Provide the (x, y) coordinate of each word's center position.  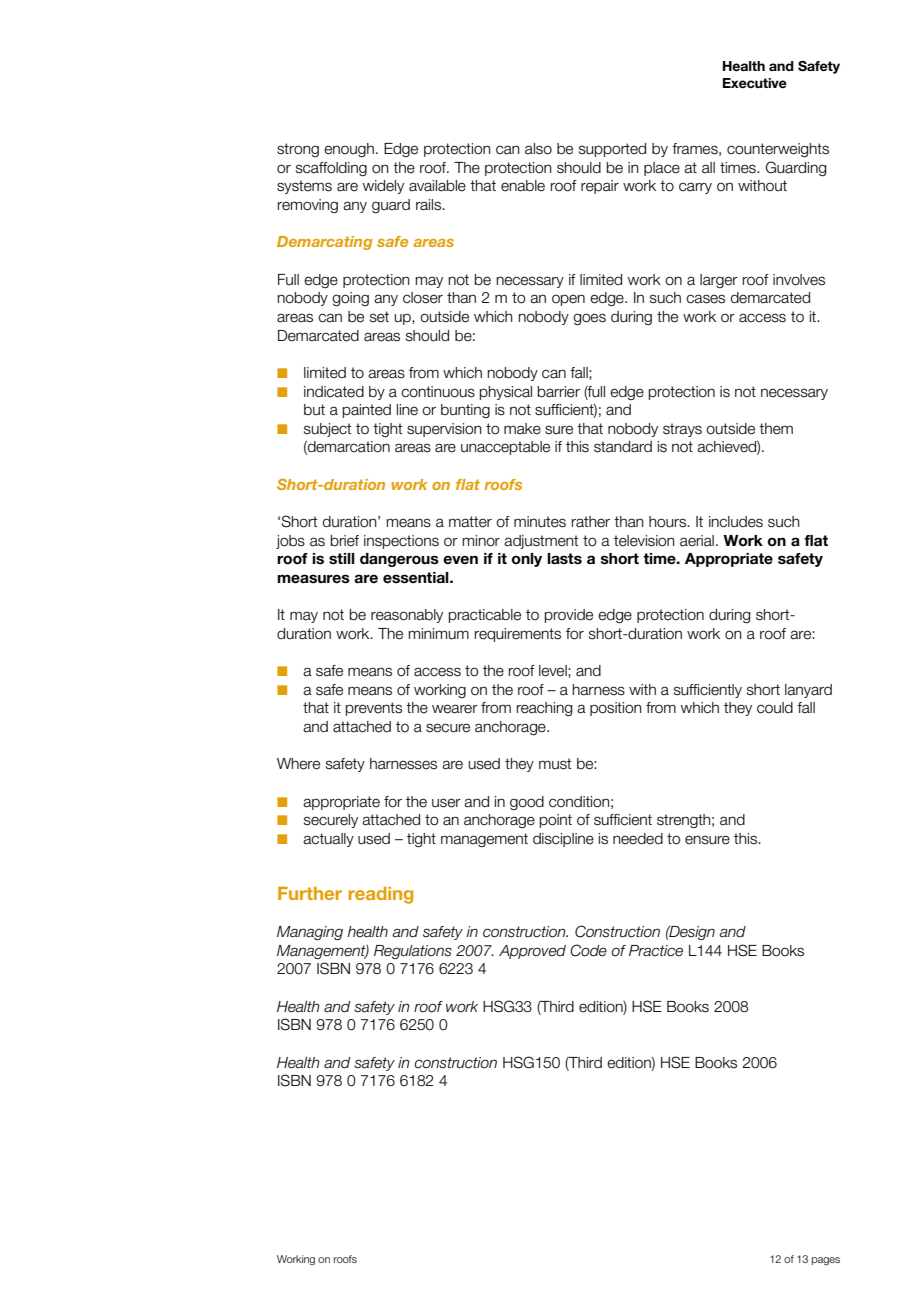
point (556, 821)
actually (328, 840)
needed (638, 839)
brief (345, 541)
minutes (540, 522)
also (538, 149)
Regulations (413, 952)
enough (349, 150)
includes (736, 522)
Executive (755, 83)
